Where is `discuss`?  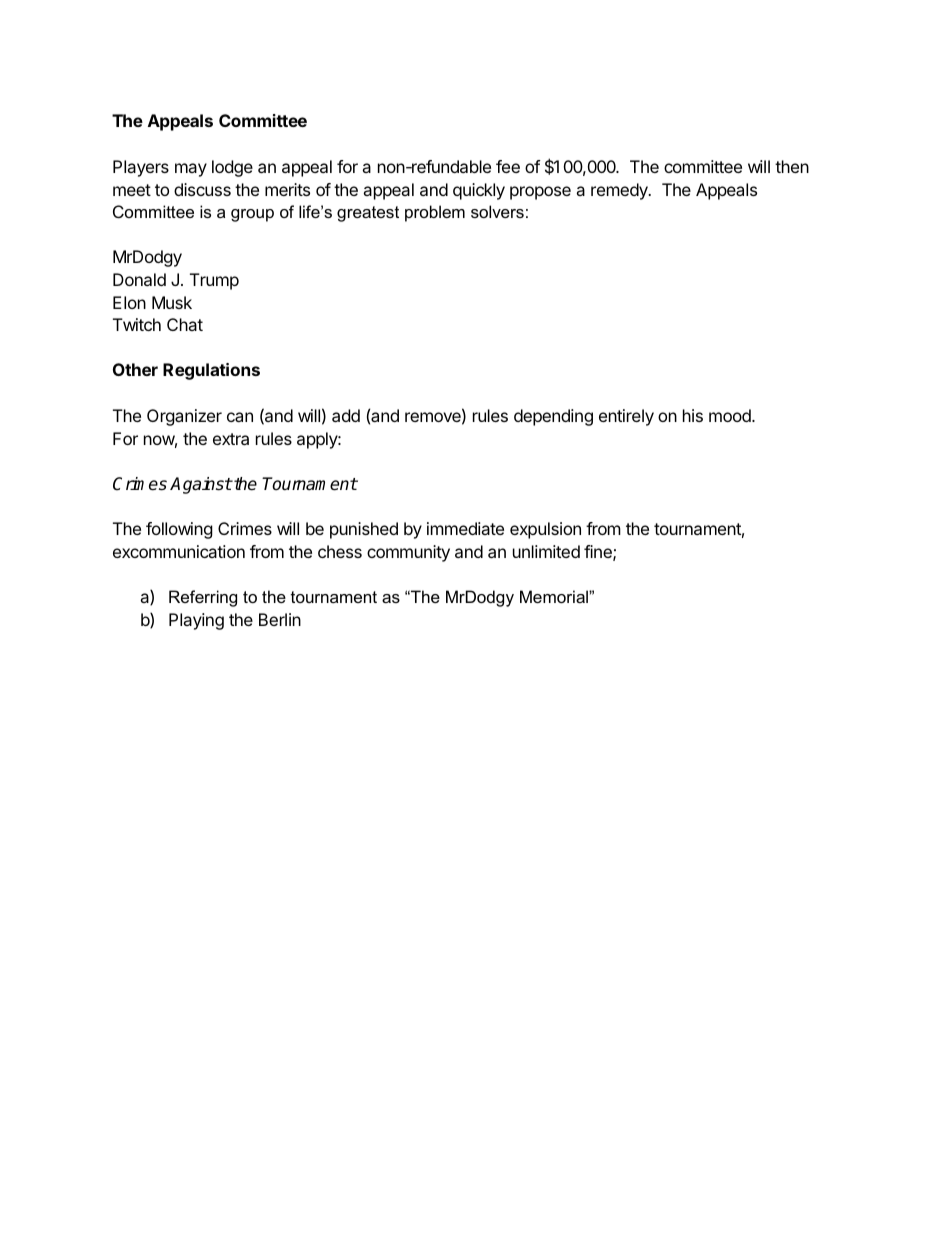 discuss is located at coordinates (202, 189).
